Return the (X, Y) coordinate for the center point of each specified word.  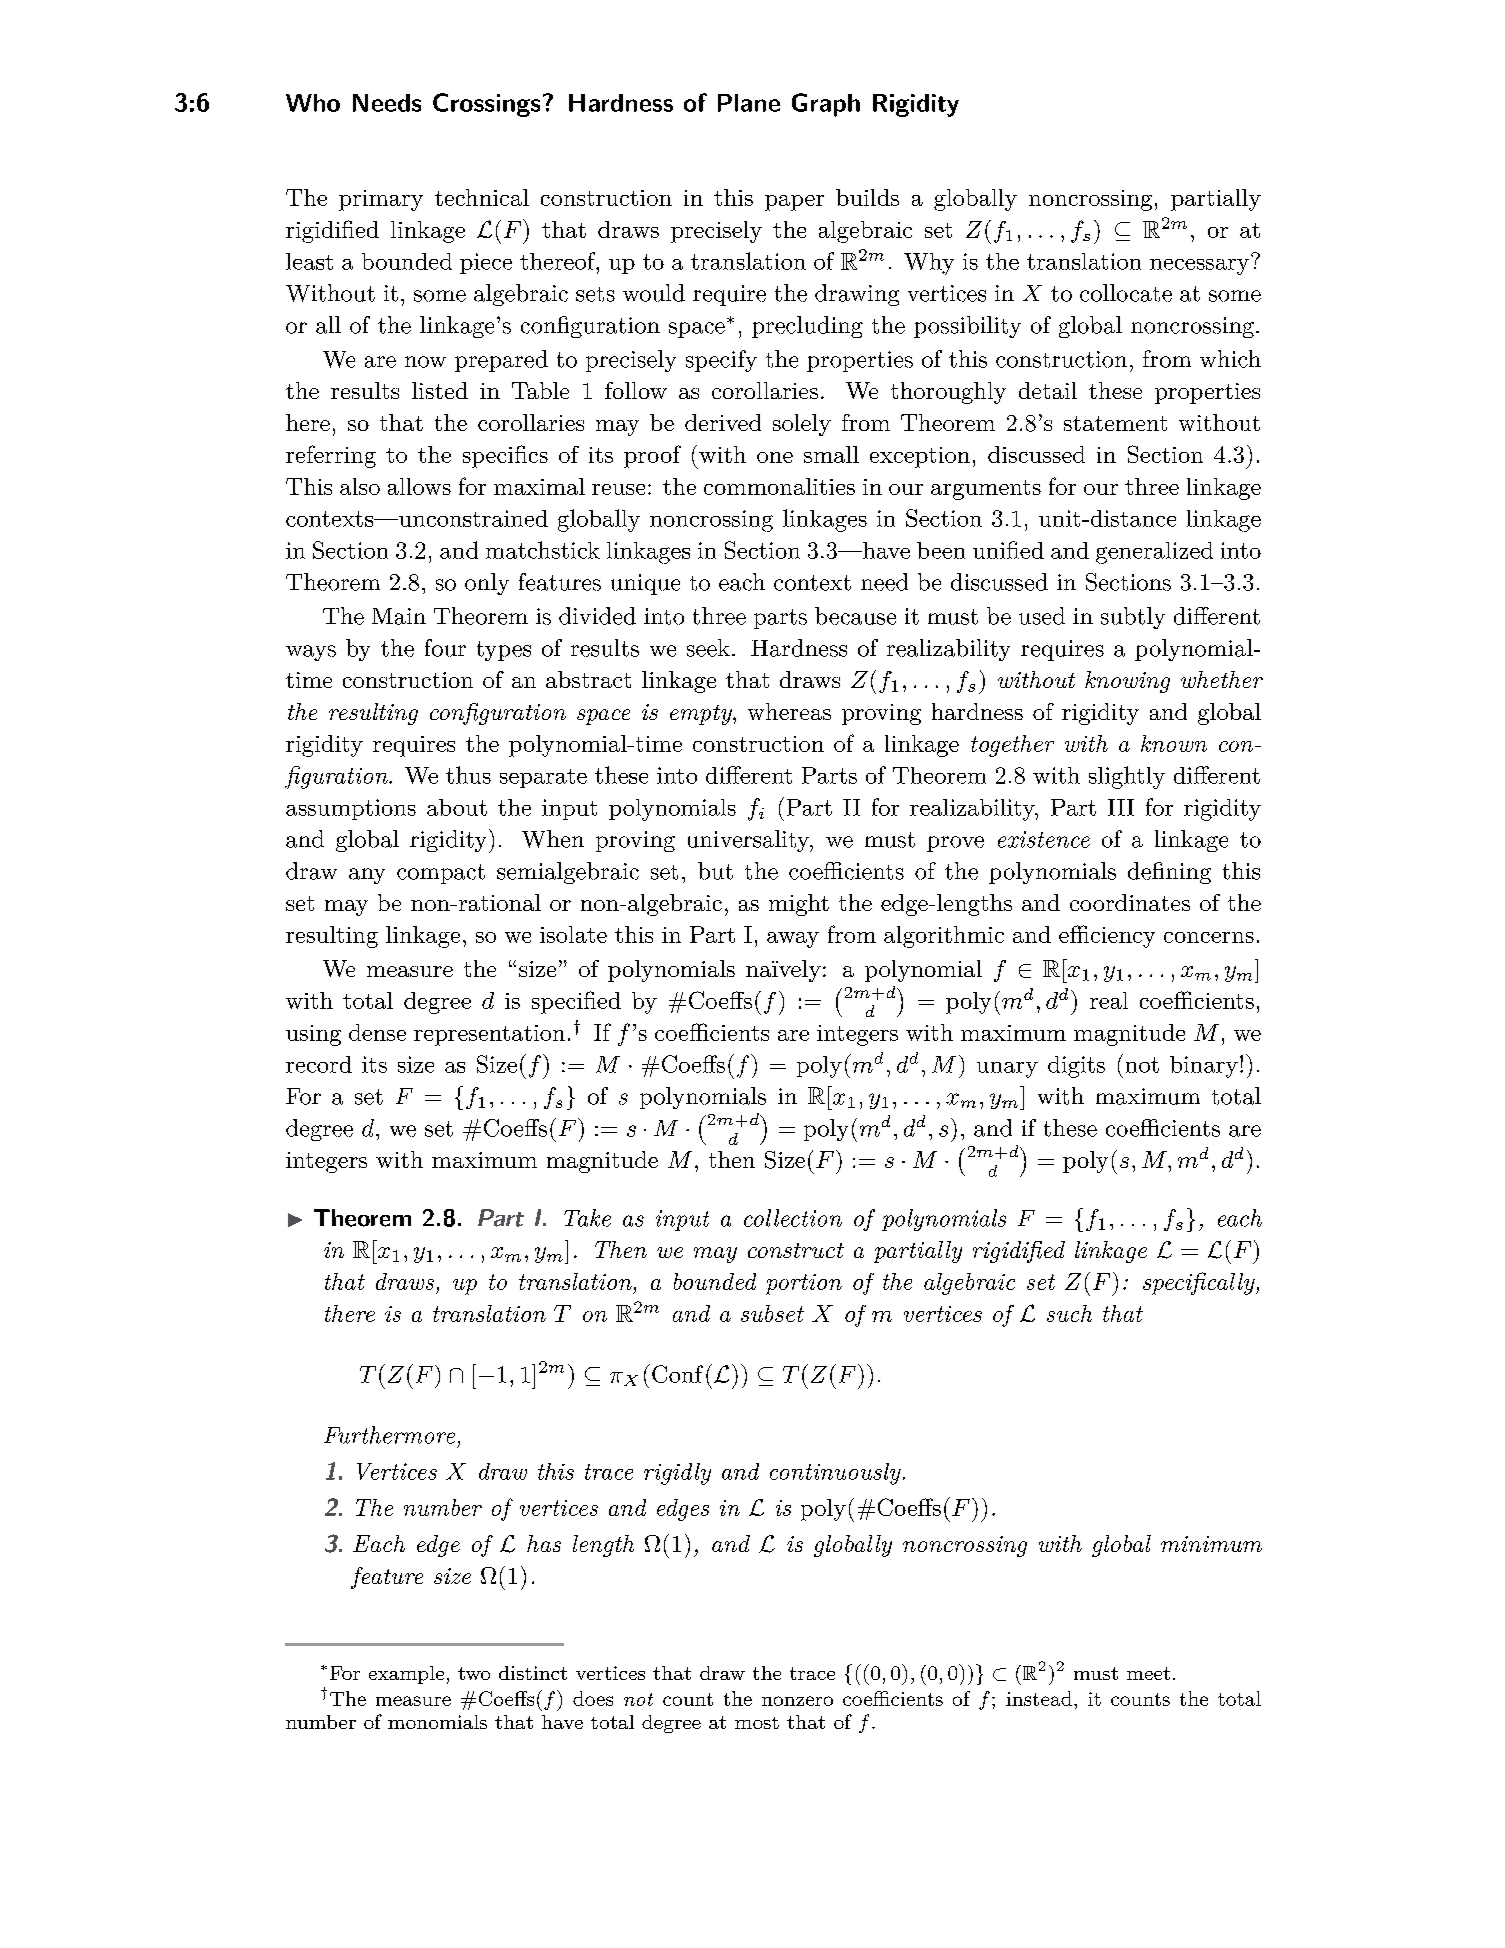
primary (381, 200)
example (406, 1675)
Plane (749, 103)
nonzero (797, 1701)
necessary (1199, 267)
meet (1148, 1673)
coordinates (1130, 902)
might (799, 905)
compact (441, 874)
